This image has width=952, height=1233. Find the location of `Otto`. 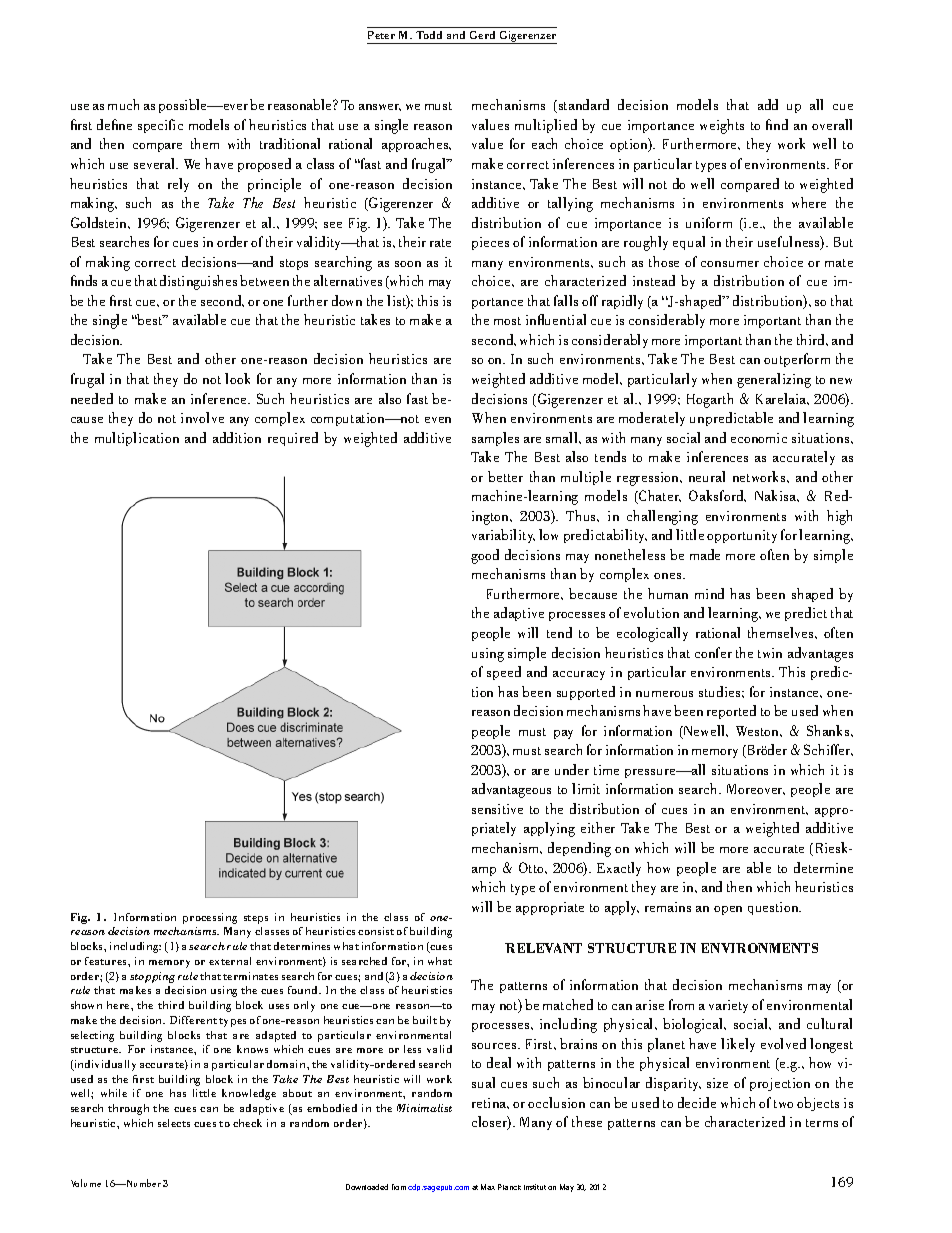

Otto is located at coordinates (532, 867).
